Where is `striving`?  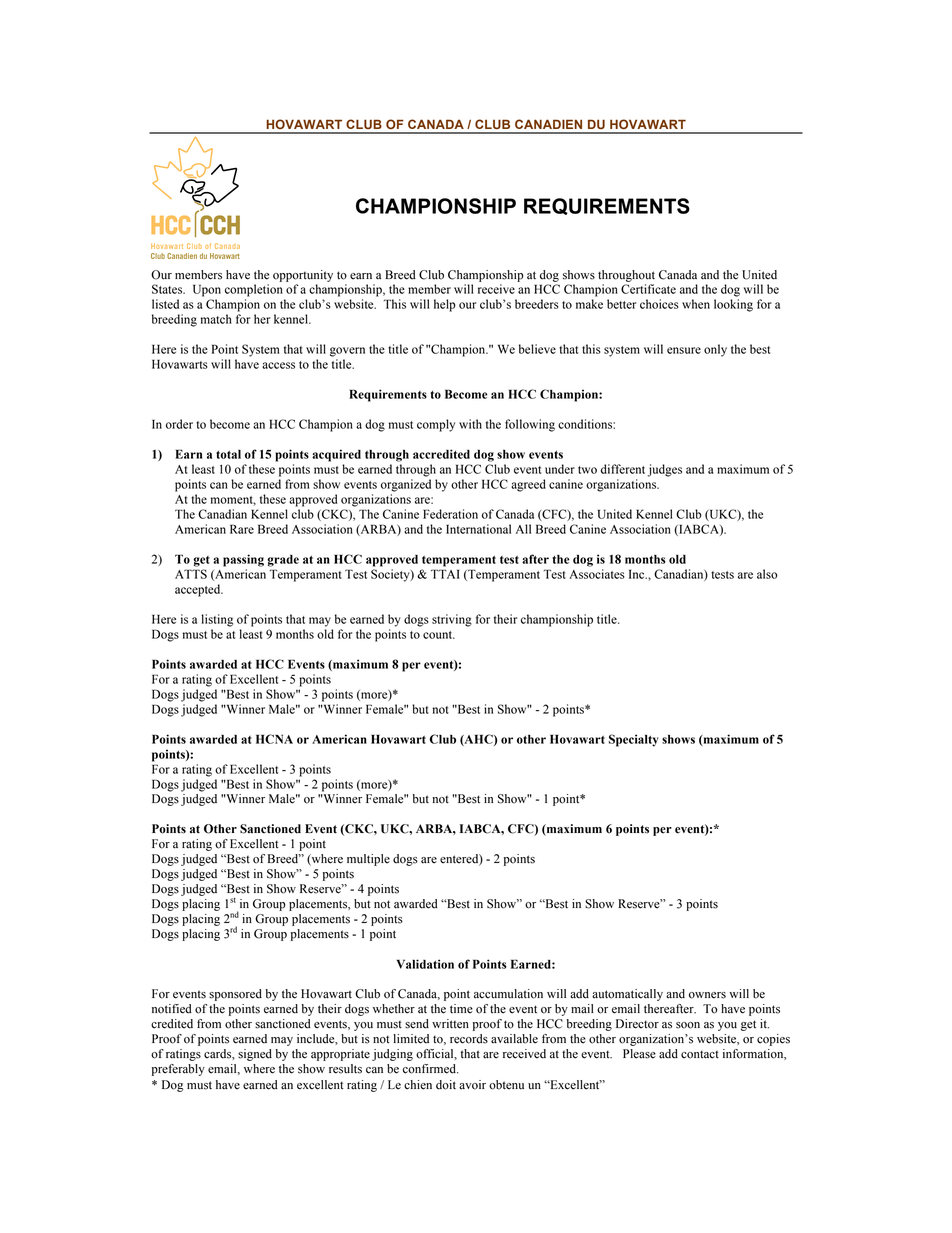 striving is located at coordinates (452, 620).
